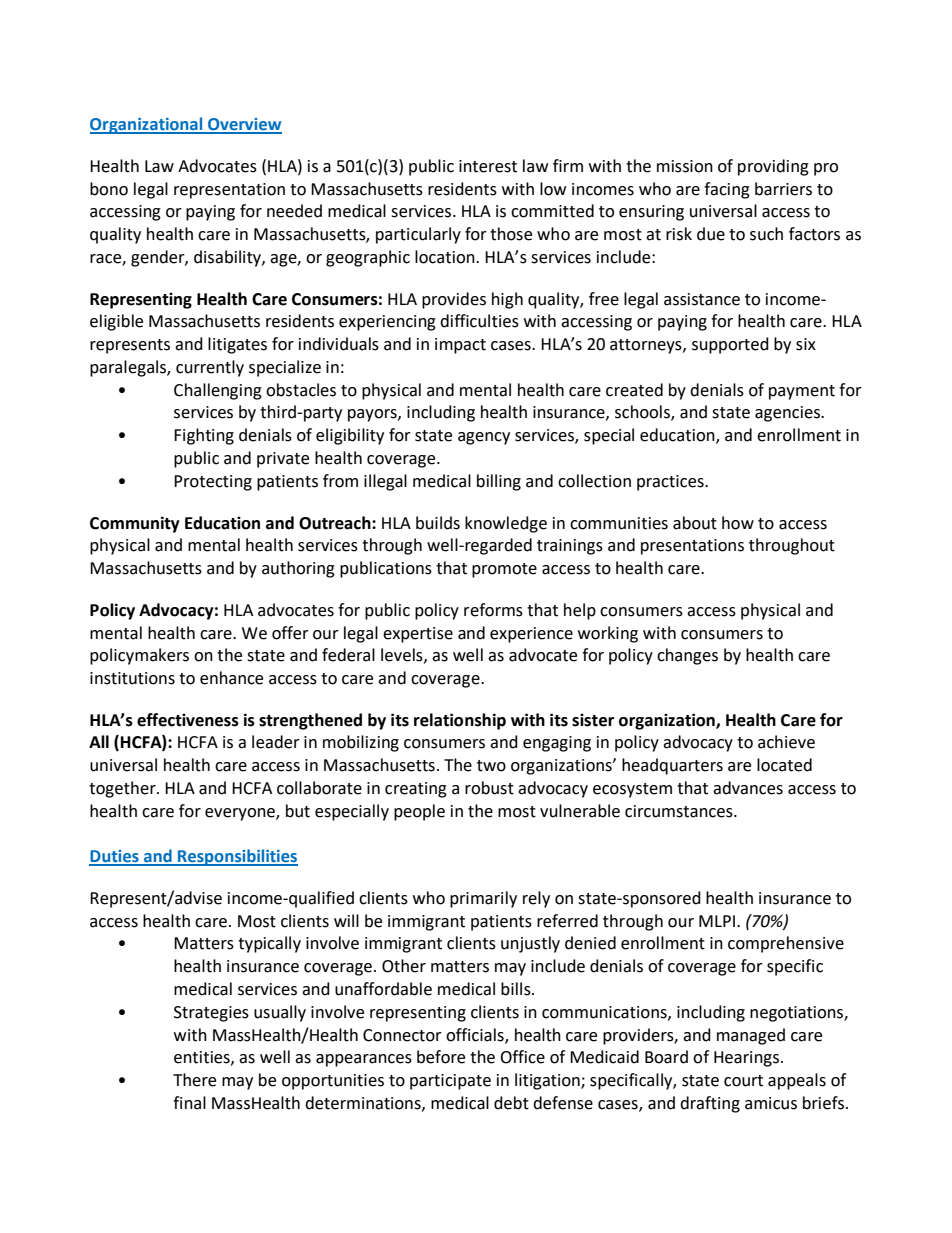 This image has width=952, height=1233. Describe the element at coordinates (671, 483) in the image. I see `practices` at that location.
